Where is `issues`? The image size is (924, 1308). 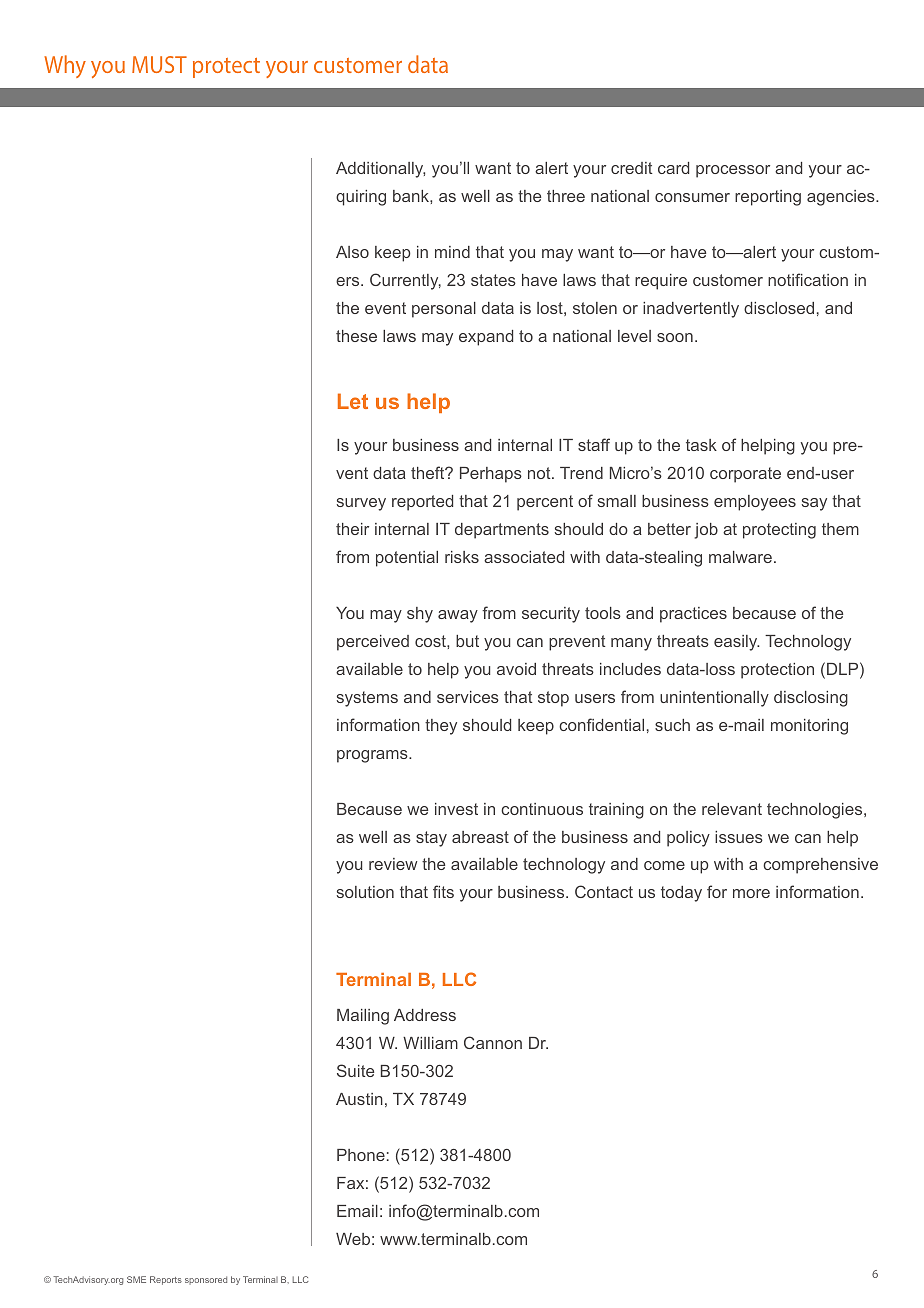 issues is located at coordinates (739, 837).
